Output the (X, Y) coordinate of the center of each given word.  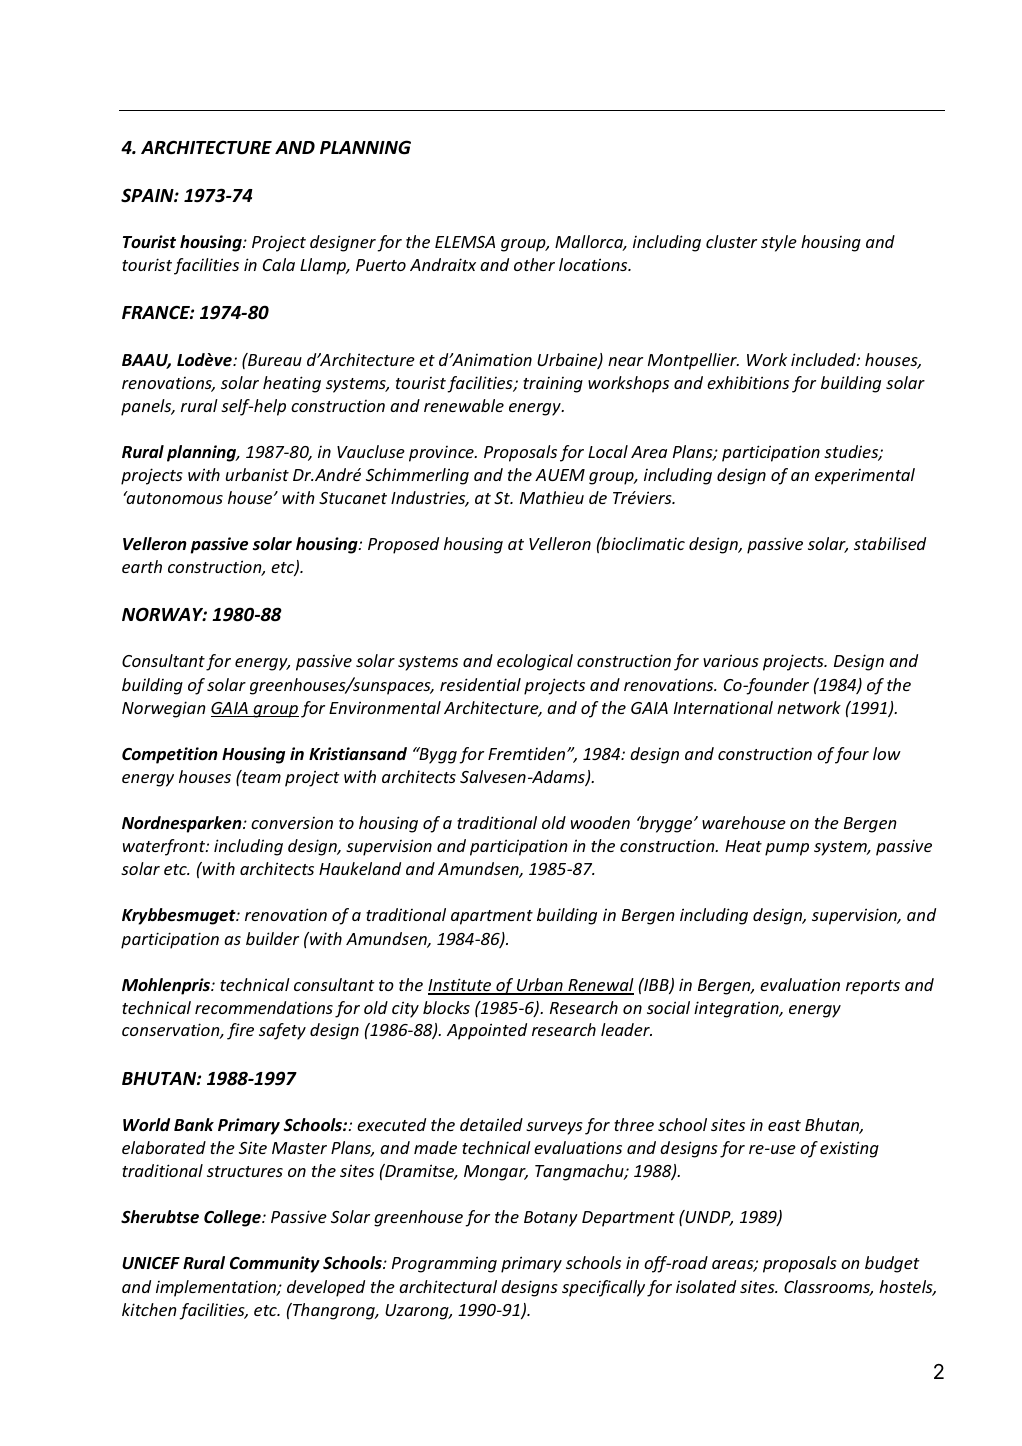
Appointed (487, 1031)
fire (240, 1031)
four (851, 755)
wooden (600, 822)
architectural (448, 1286)
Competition (170, 755)
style (779, 243)
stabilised (890, 543)
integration (737, 1009)
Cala (279, 264)
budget (892, 1264)
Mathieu (552, 497)
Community (275, 1264)
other (534, 264)
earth (142, 566)
